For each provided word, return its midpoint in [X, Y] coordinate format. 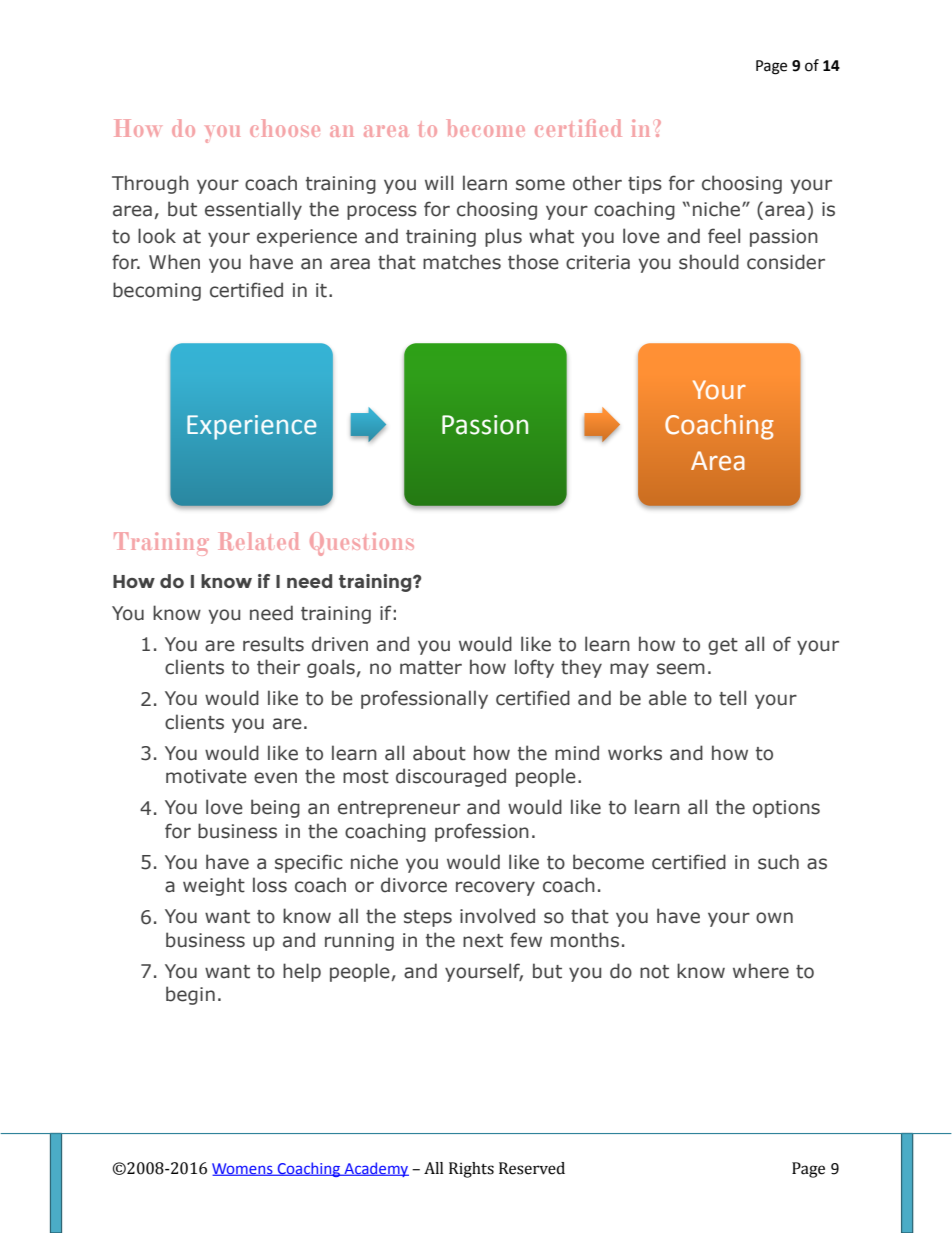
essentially [253, 210]
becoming [157, 291]
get [723, 646]
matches [462, 262]
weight [214, 886]
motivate [206, 776]
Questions [362, 544]
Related [259, 541]
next [483, 941]
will [439, 182]
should [709, 262]
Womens [243, 1169]
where [761, 971]
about [439, 753]
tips [645, 185]
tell [732, 698]
